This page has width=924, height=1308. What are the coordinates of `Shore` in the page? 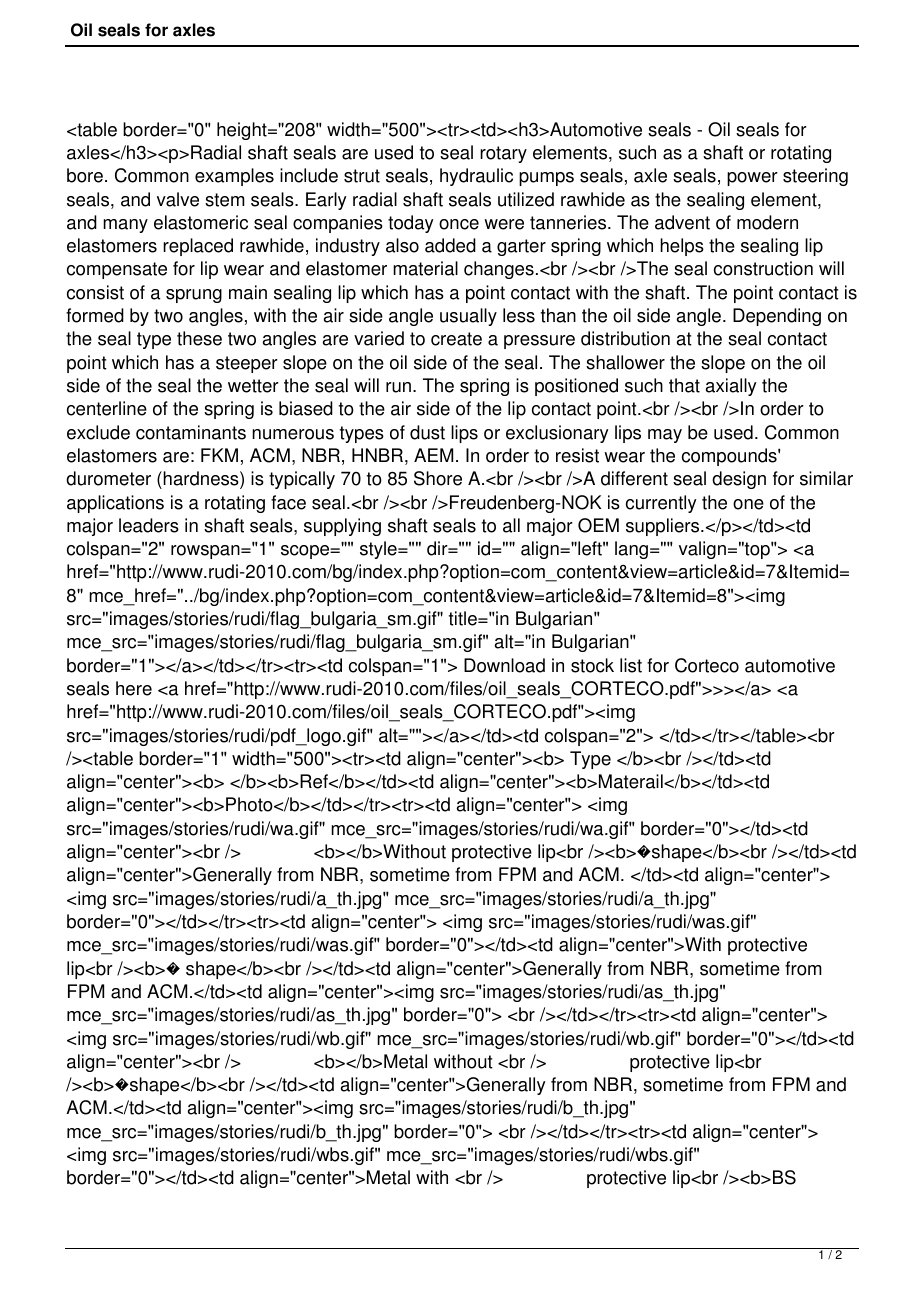 It's located at (438, 478).
